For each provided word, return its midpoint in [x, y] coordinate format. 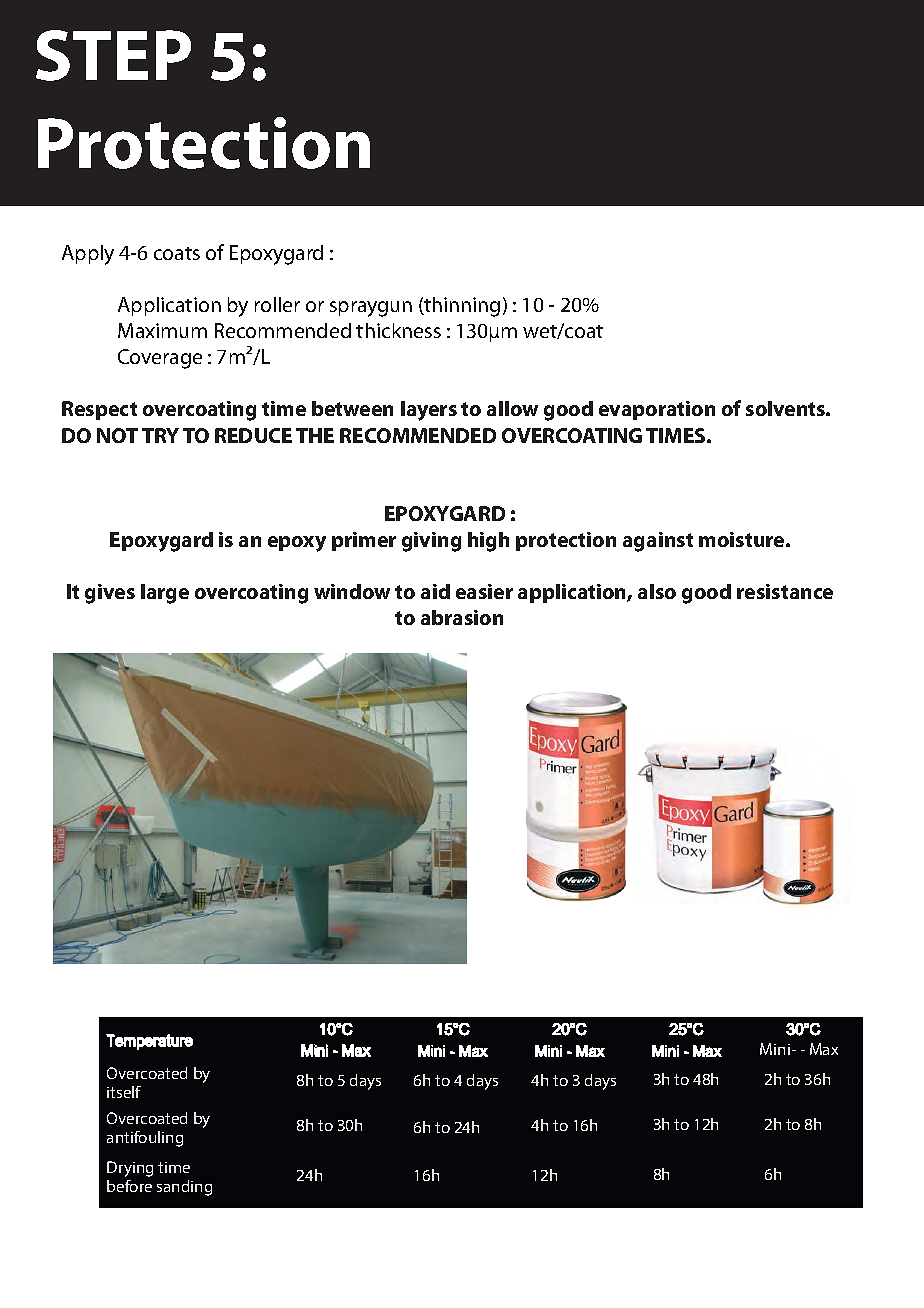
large [165, 594]
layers [429, 411]
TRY [160, 435]
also [657, 591]
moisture [743, 539]
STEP [113, 55]
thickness [398, 330]
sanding [184, 1188]
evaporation [657, 410]
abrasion [462, 617]
